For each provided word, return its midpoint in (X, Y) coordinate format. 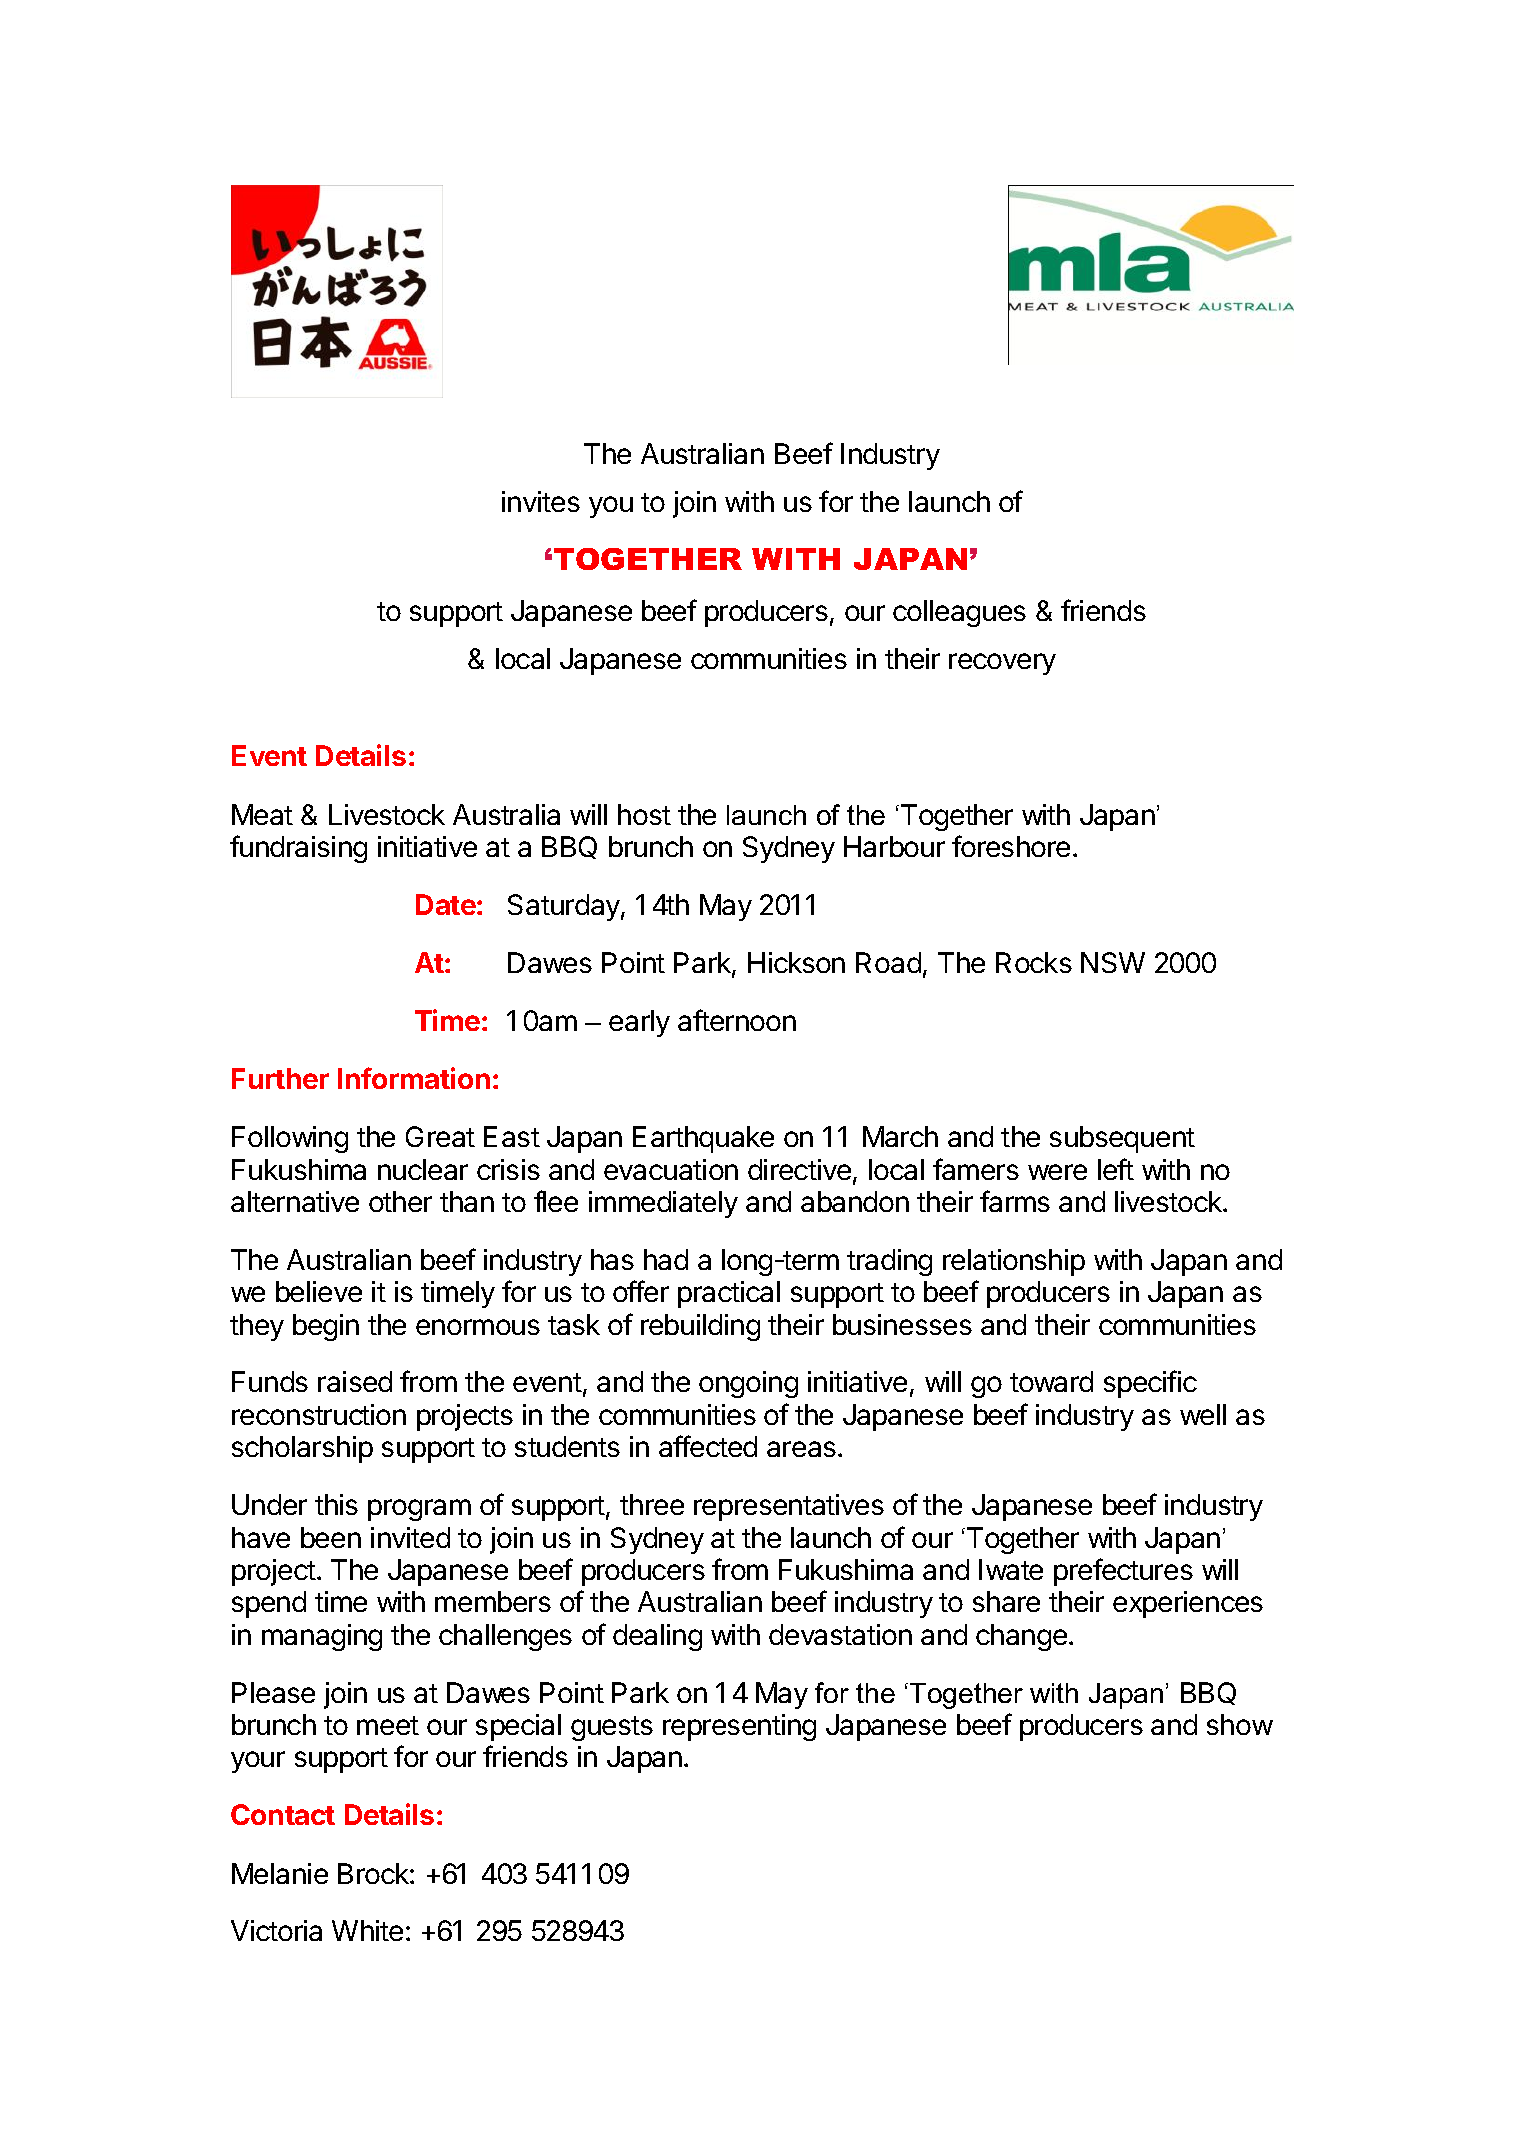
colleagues (959, 613)
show (1240, 1724)
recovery (1002, 664)
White (367, 1930)
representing (739, 1727)
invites (541, 501)
